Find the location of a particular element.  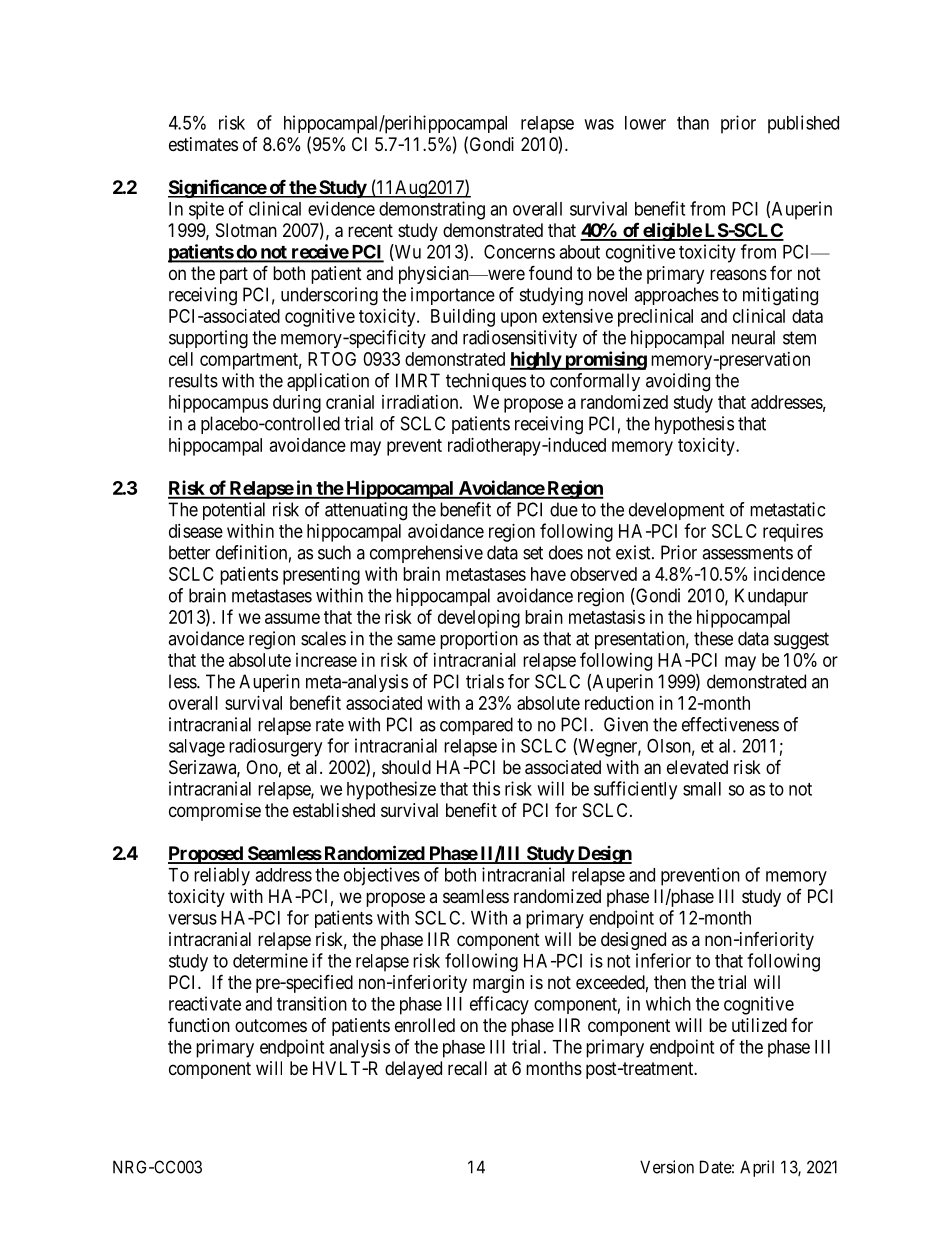

compromise is located at coordinates (215, 812).
